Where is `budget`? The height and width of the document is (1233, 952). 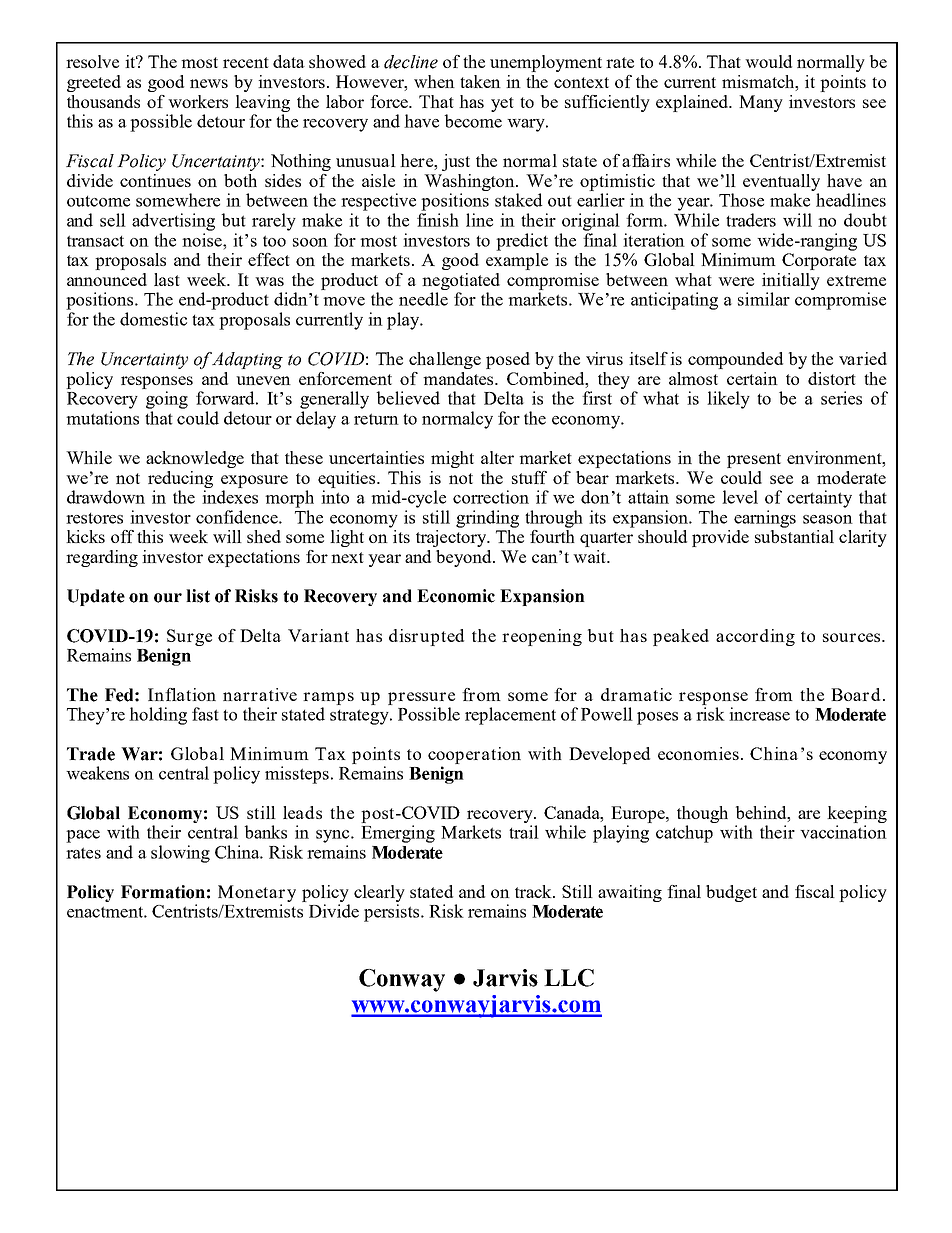
budget is located at coordinates (731, 893).
